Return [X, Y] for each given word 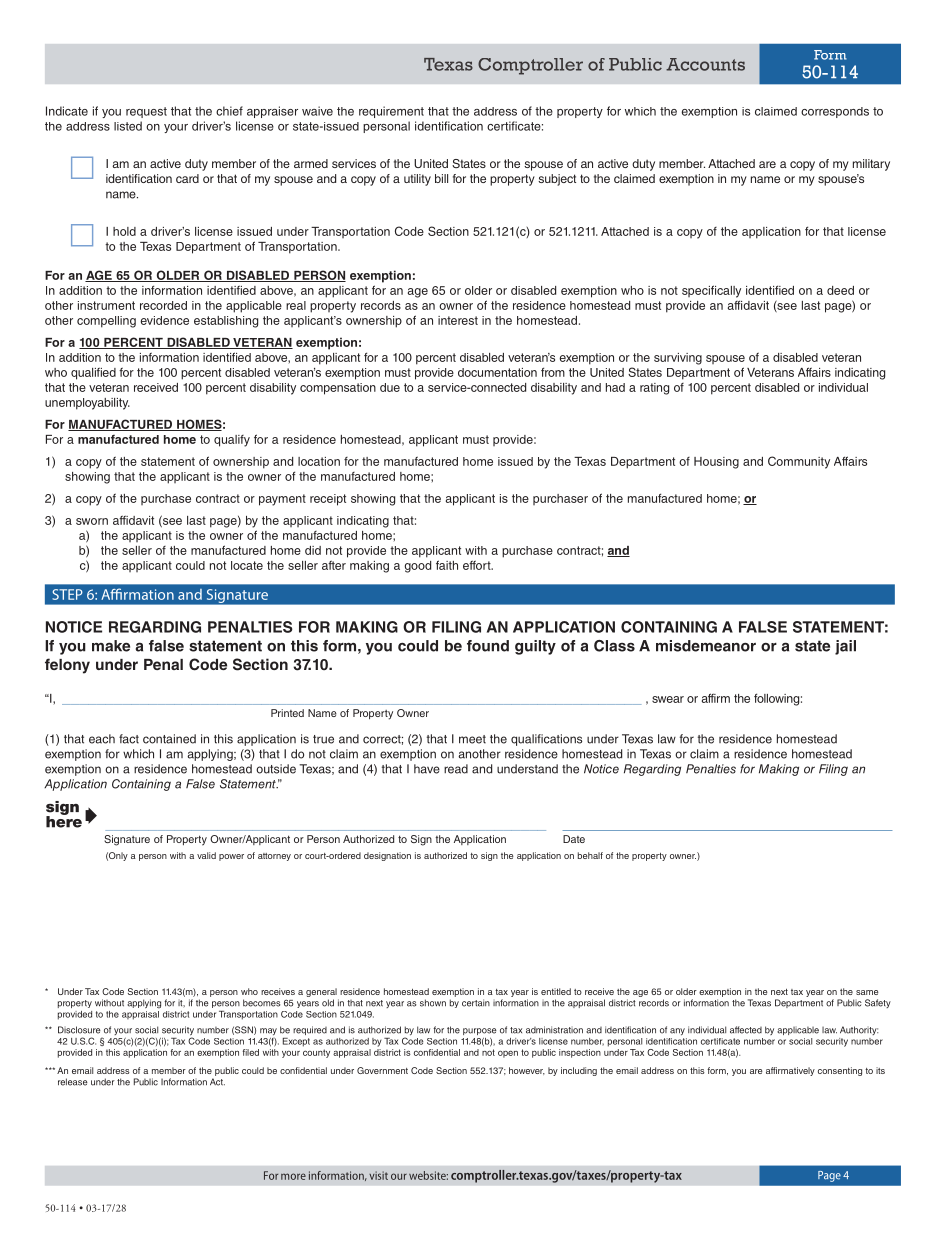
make [111, 646]
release [73, 1082]
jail [845, 647]
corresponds [835, 112]
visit [378, 1175]
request [146, 112]
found [488, 646]
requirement [391, 112]
